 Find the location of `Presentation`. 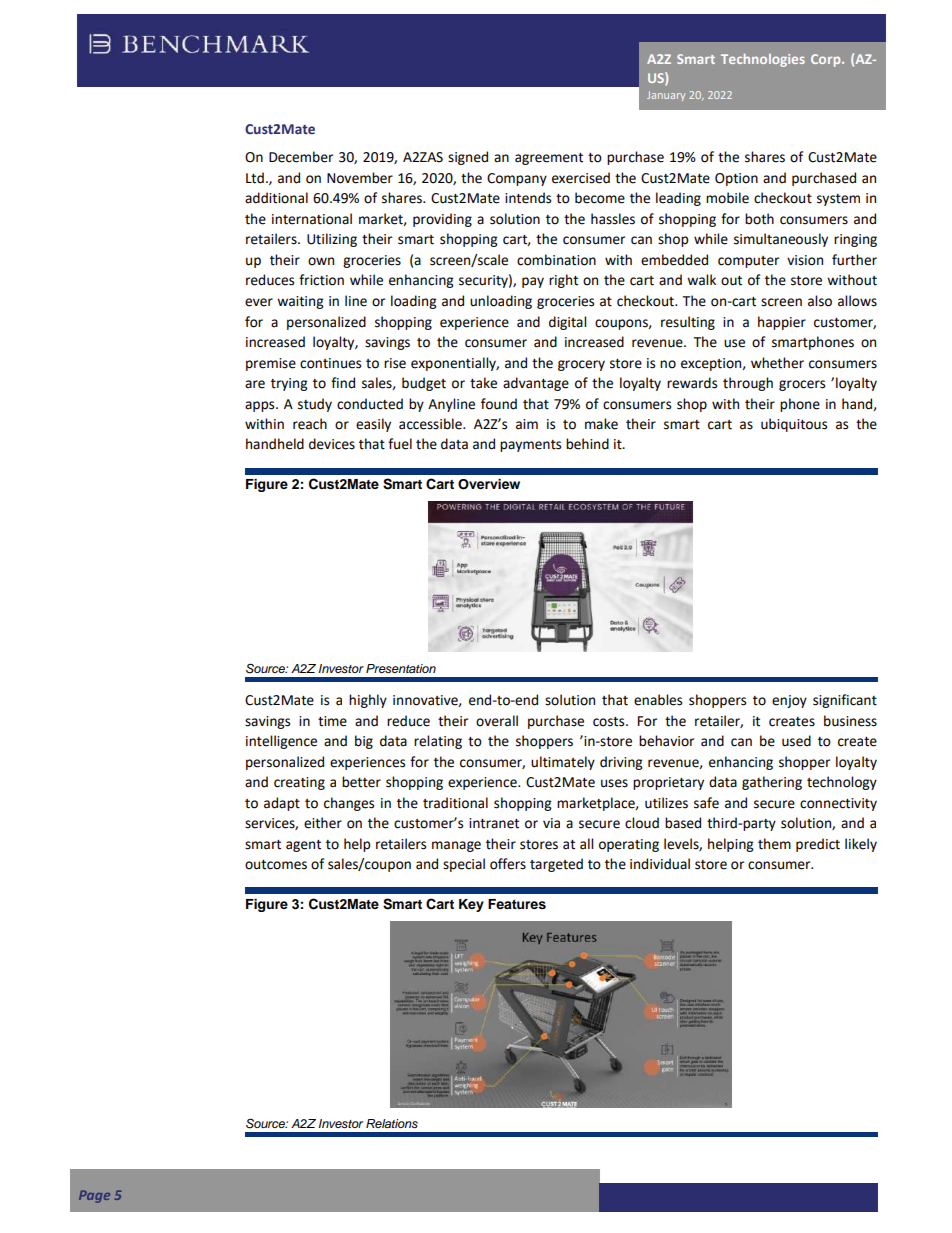

Presentation is located at coordinates (401, 668).
